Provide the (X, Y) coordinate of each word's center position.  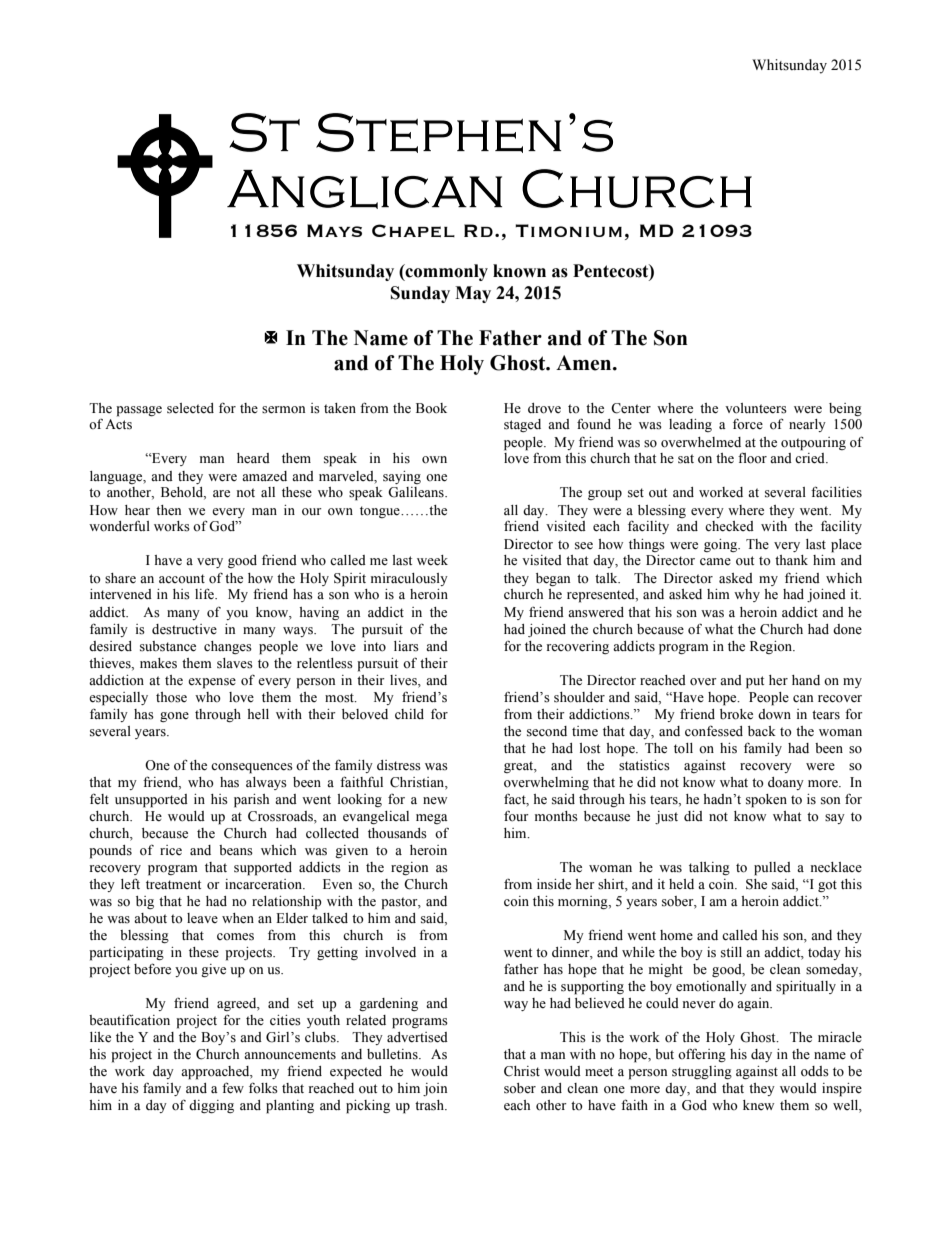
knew (758, 1105)
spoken (766, 801)
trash (430, 1105)
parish (251, 801)
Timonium (568, 230)
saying (402, 477)
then (168, 510)
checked (729, 526)
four (516, 816)
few (233, 1088)
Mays (334, 230)
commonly (446, 272)
